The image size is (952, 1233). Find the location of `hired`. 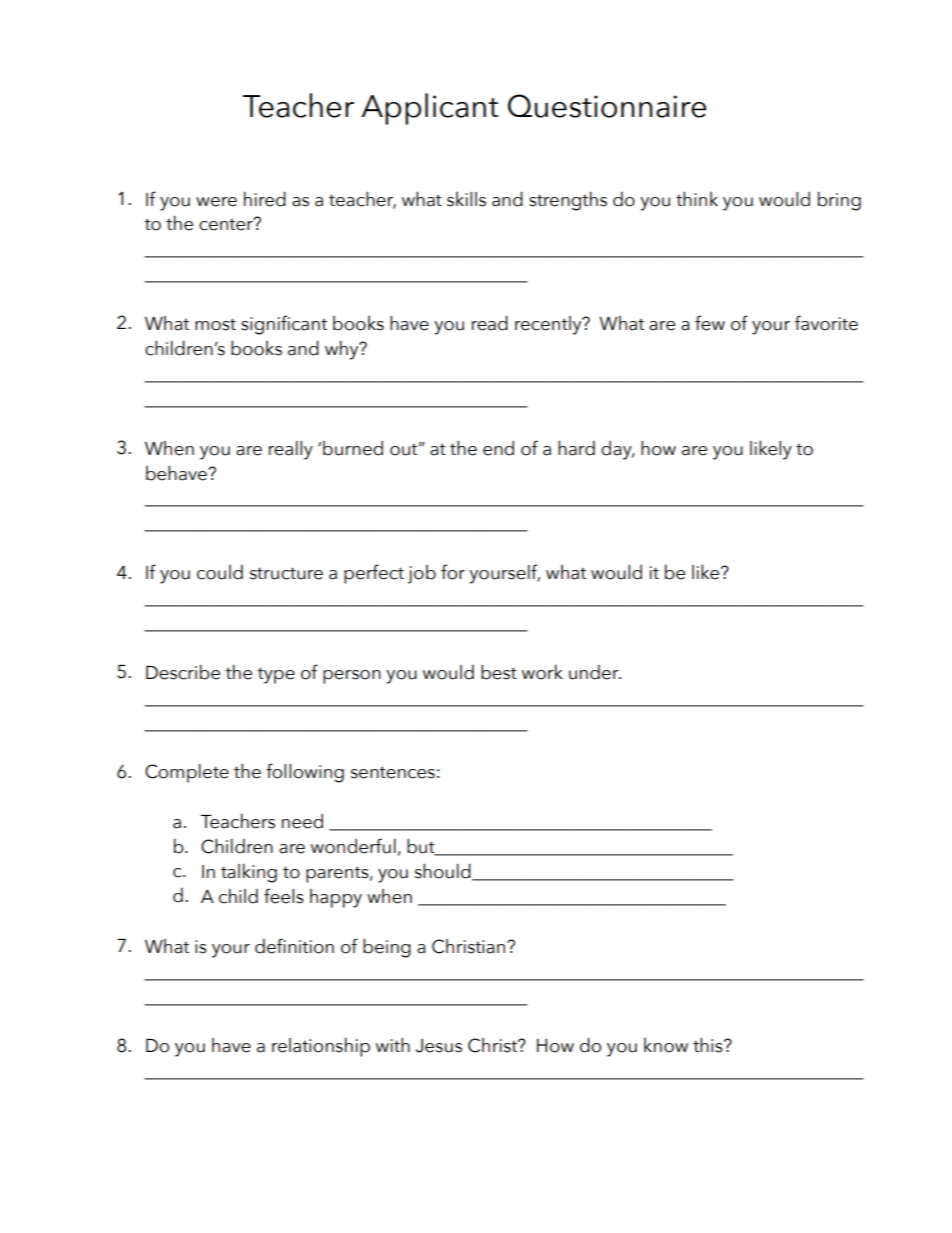

hired is located at coordinates (265, 199).
